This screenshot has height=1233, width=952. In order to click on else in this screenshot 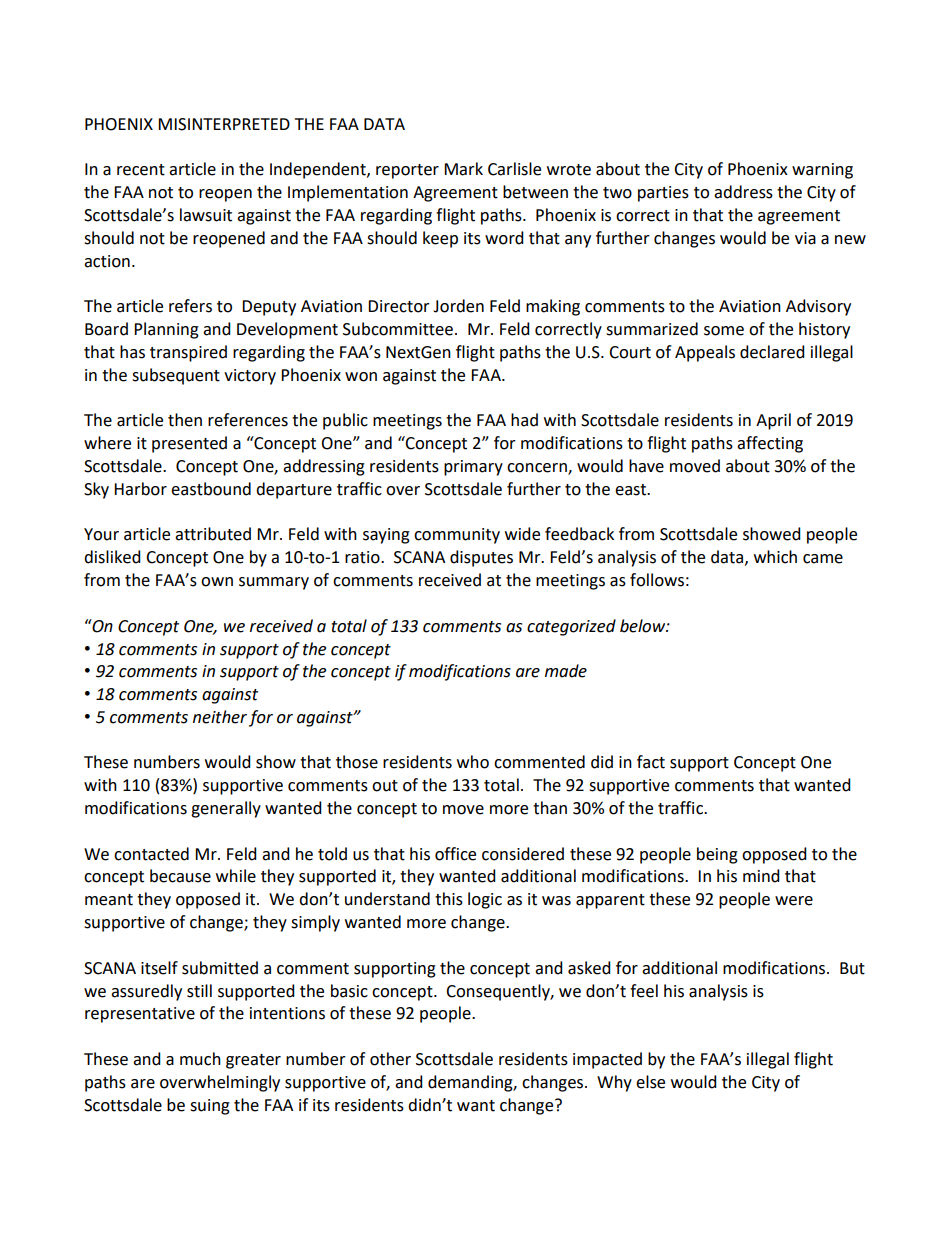, I will do `click(650, 1082)`.
